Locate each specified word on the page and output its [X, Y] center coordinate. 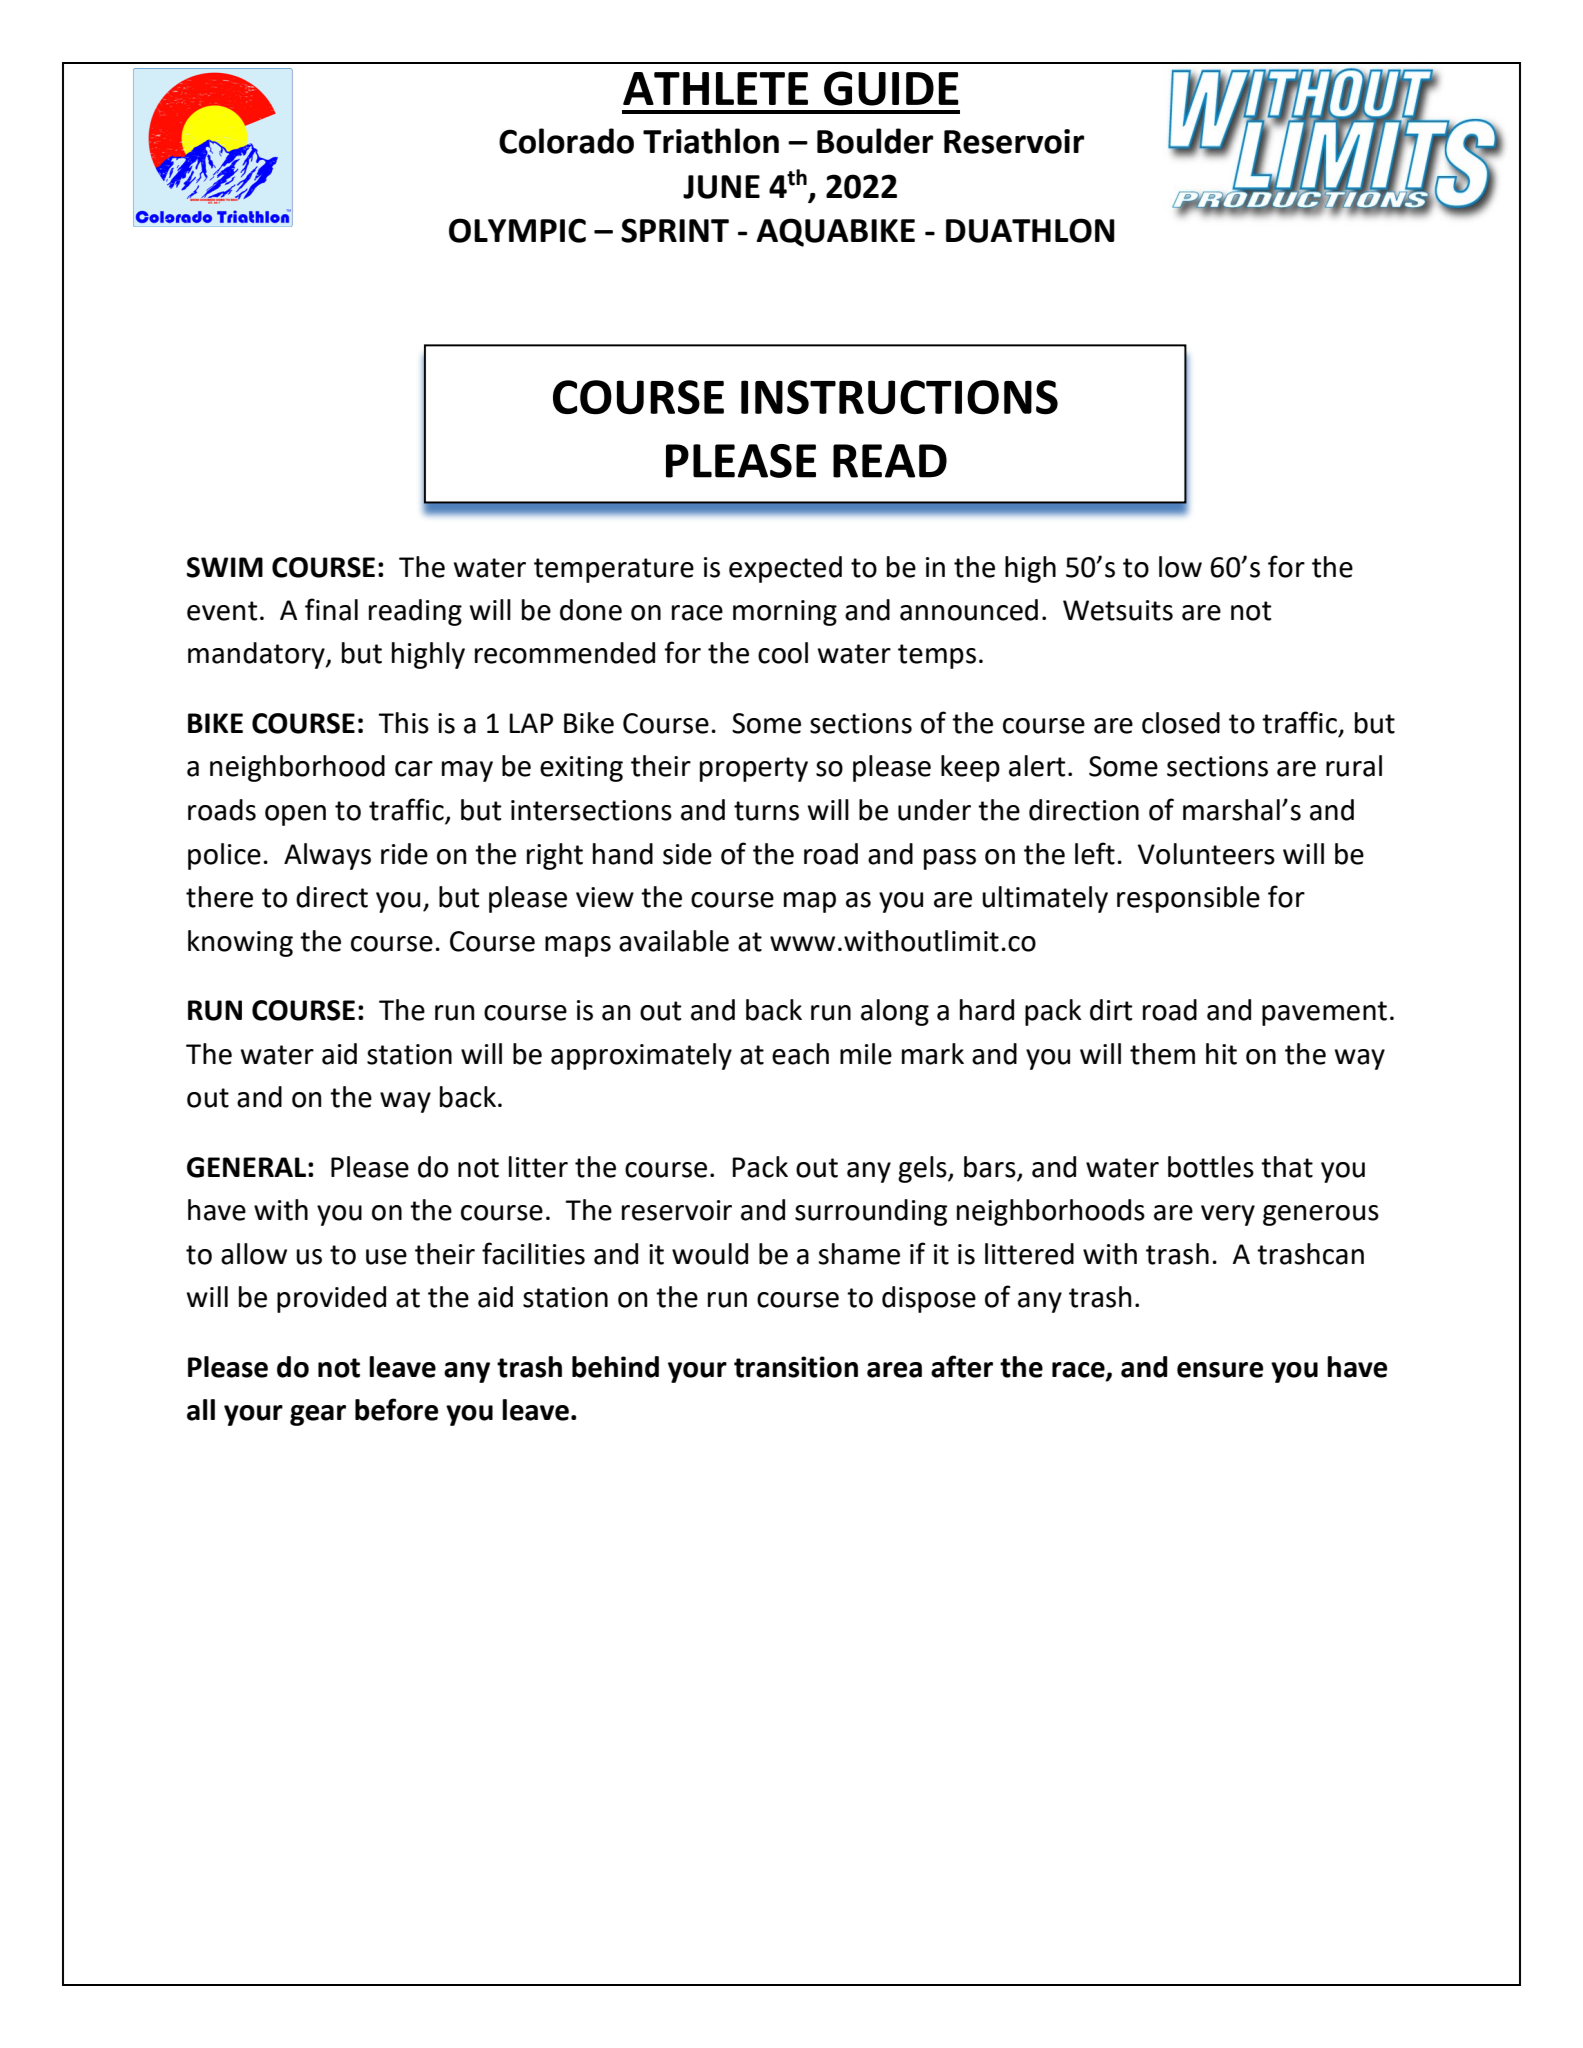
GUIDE [891, 88]
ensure [1220, 1370]
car [414, 769]
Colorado [566, 141]
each [800, 1054]
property [754, 769]
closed [1181, 723]
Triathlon [711, 141]
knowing [240, 943]
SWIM [225, 567]
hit [1221, 1054]
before [396, 1409]
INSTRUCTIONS [899, 397]
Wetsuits [1118, 610]
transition [796, 1367]
